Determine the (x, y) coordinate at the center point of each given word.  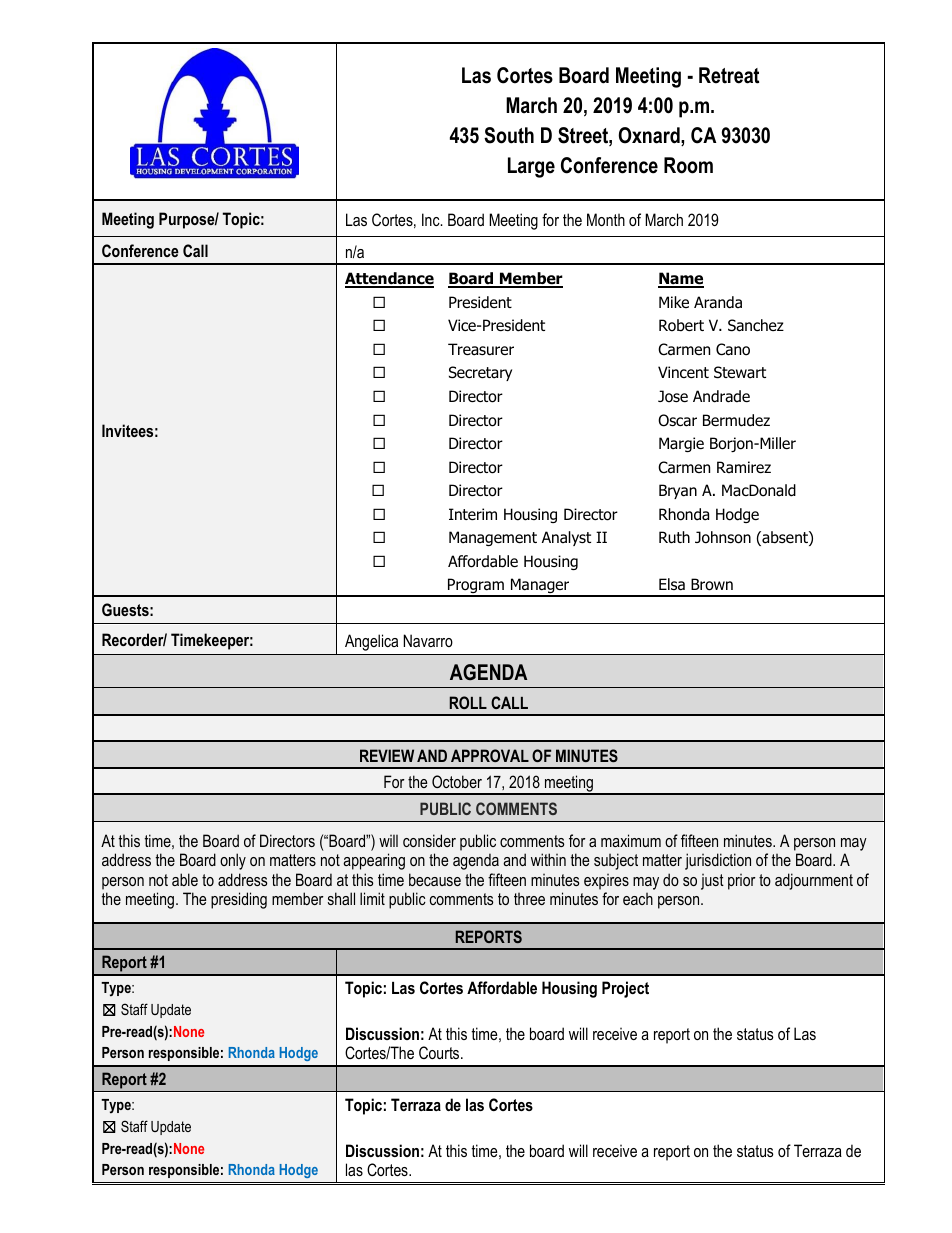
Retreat (729, 75)
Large (531, 167)
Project (625, 989)
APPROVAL (490, 755)
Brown (712, 584)
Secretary (480, 373)
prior (742, 882)
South (509, 135)
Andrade (721, 396)
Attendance (389, 280)
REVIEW (387, 755)
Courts (440, 1052)
